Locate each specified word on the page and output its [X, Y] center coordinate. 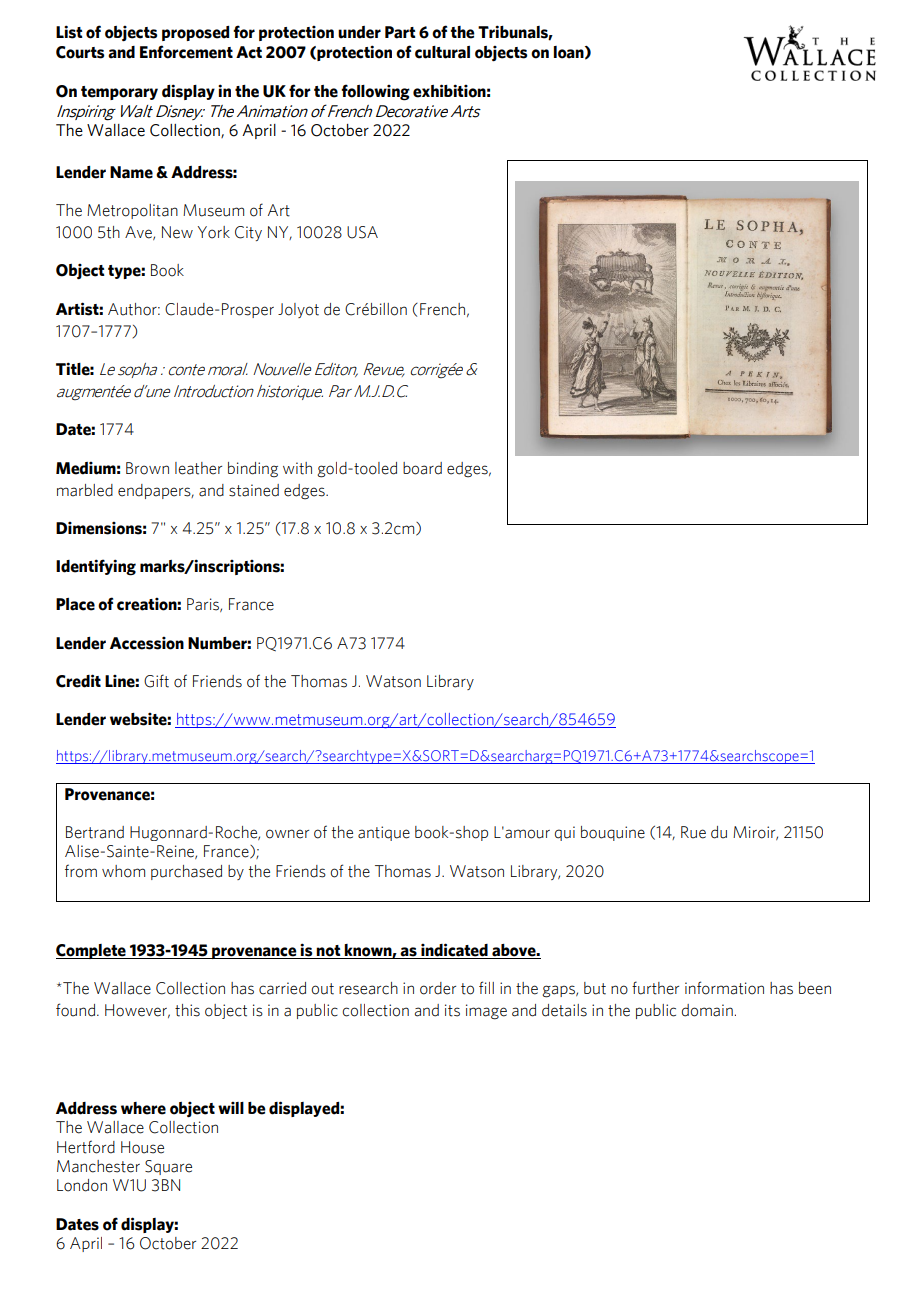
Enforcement [186, 52]
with [297, 468]
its [452, 1010]
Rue [693, 832]
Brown [147, 468]
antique [384, 833]
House [142, 1147]
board [422, 468]
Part [400, 32]
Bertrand [95, 832]
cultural [442, 52]
